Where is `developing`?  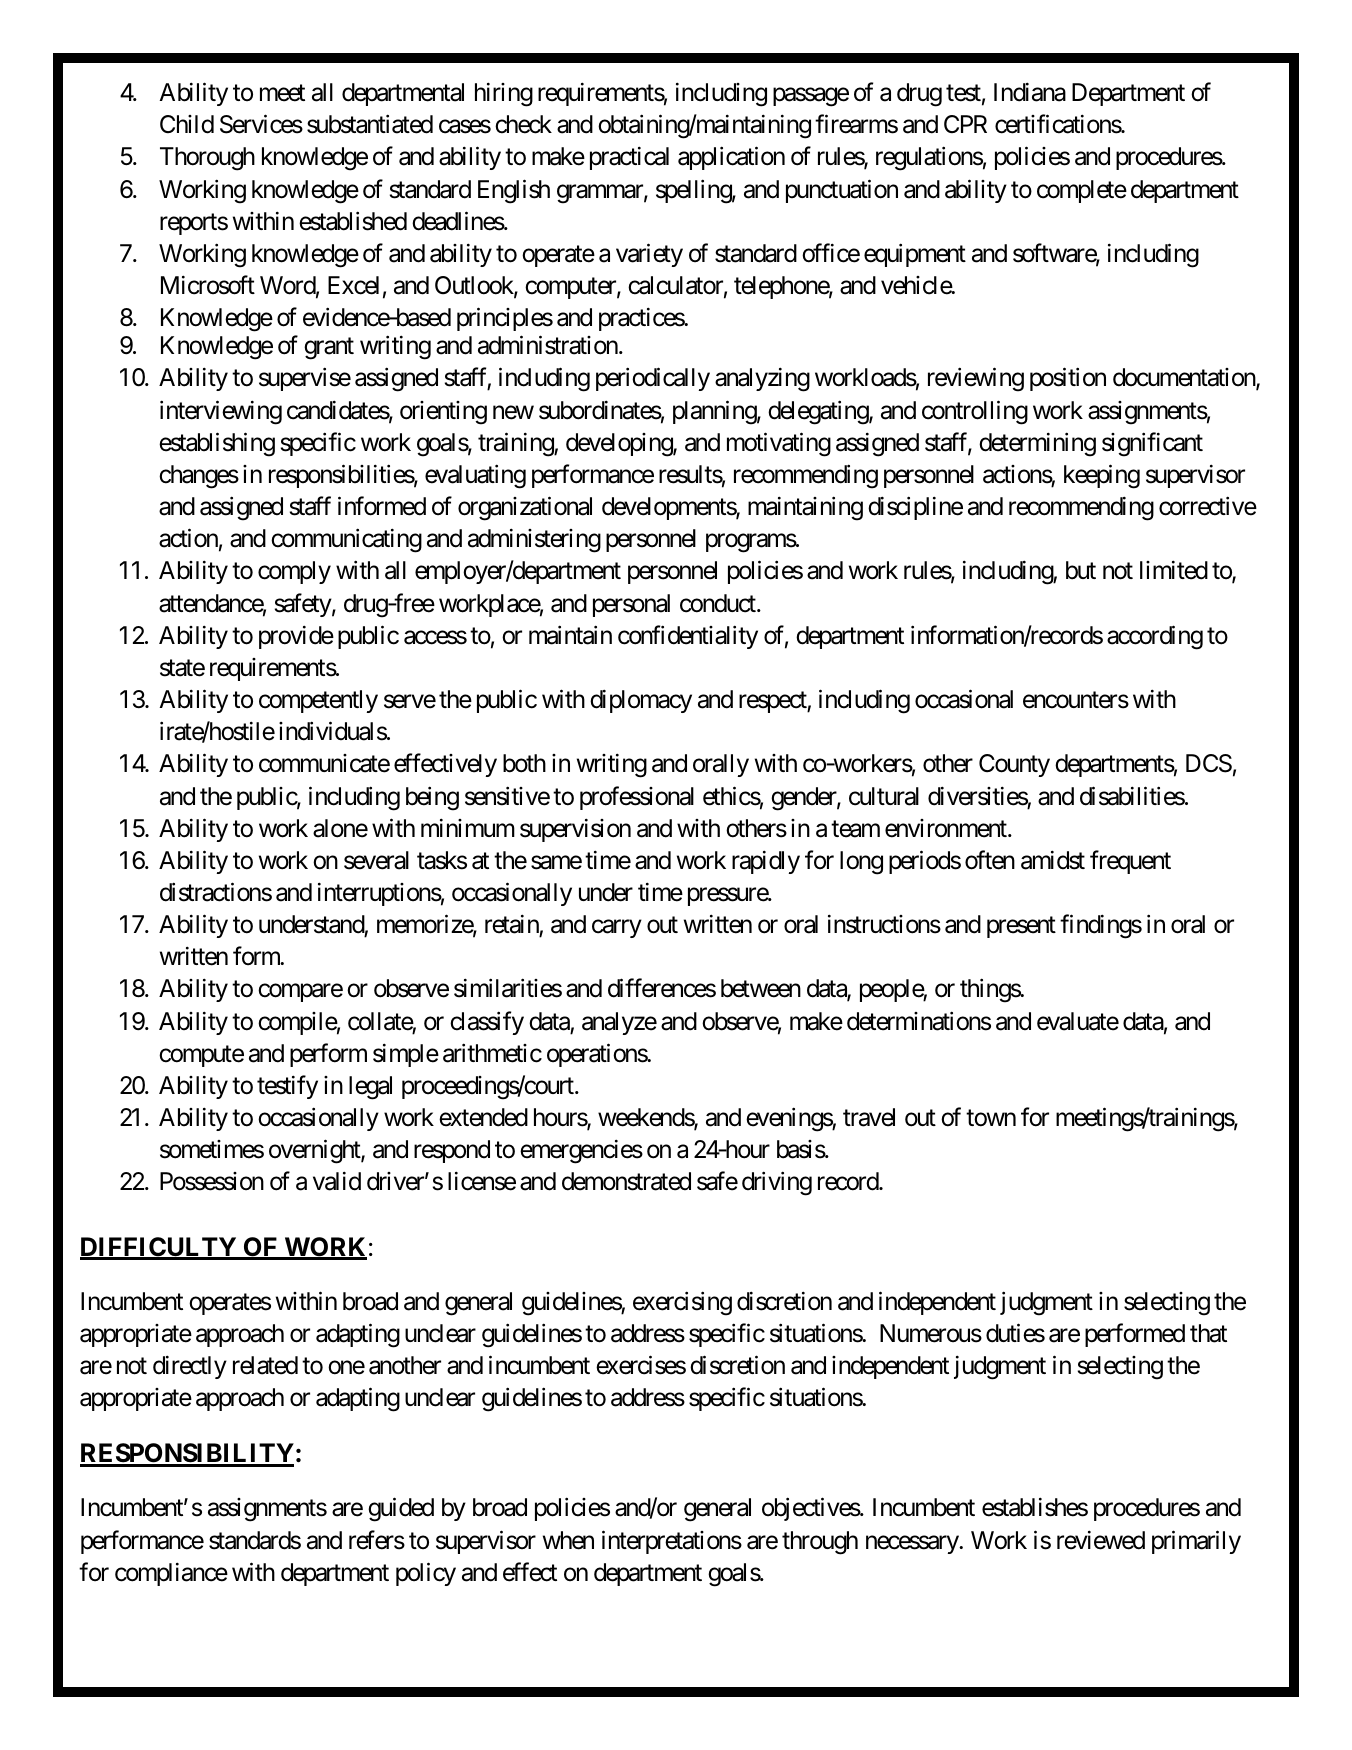 developing is located at coordinates (620, 445).
